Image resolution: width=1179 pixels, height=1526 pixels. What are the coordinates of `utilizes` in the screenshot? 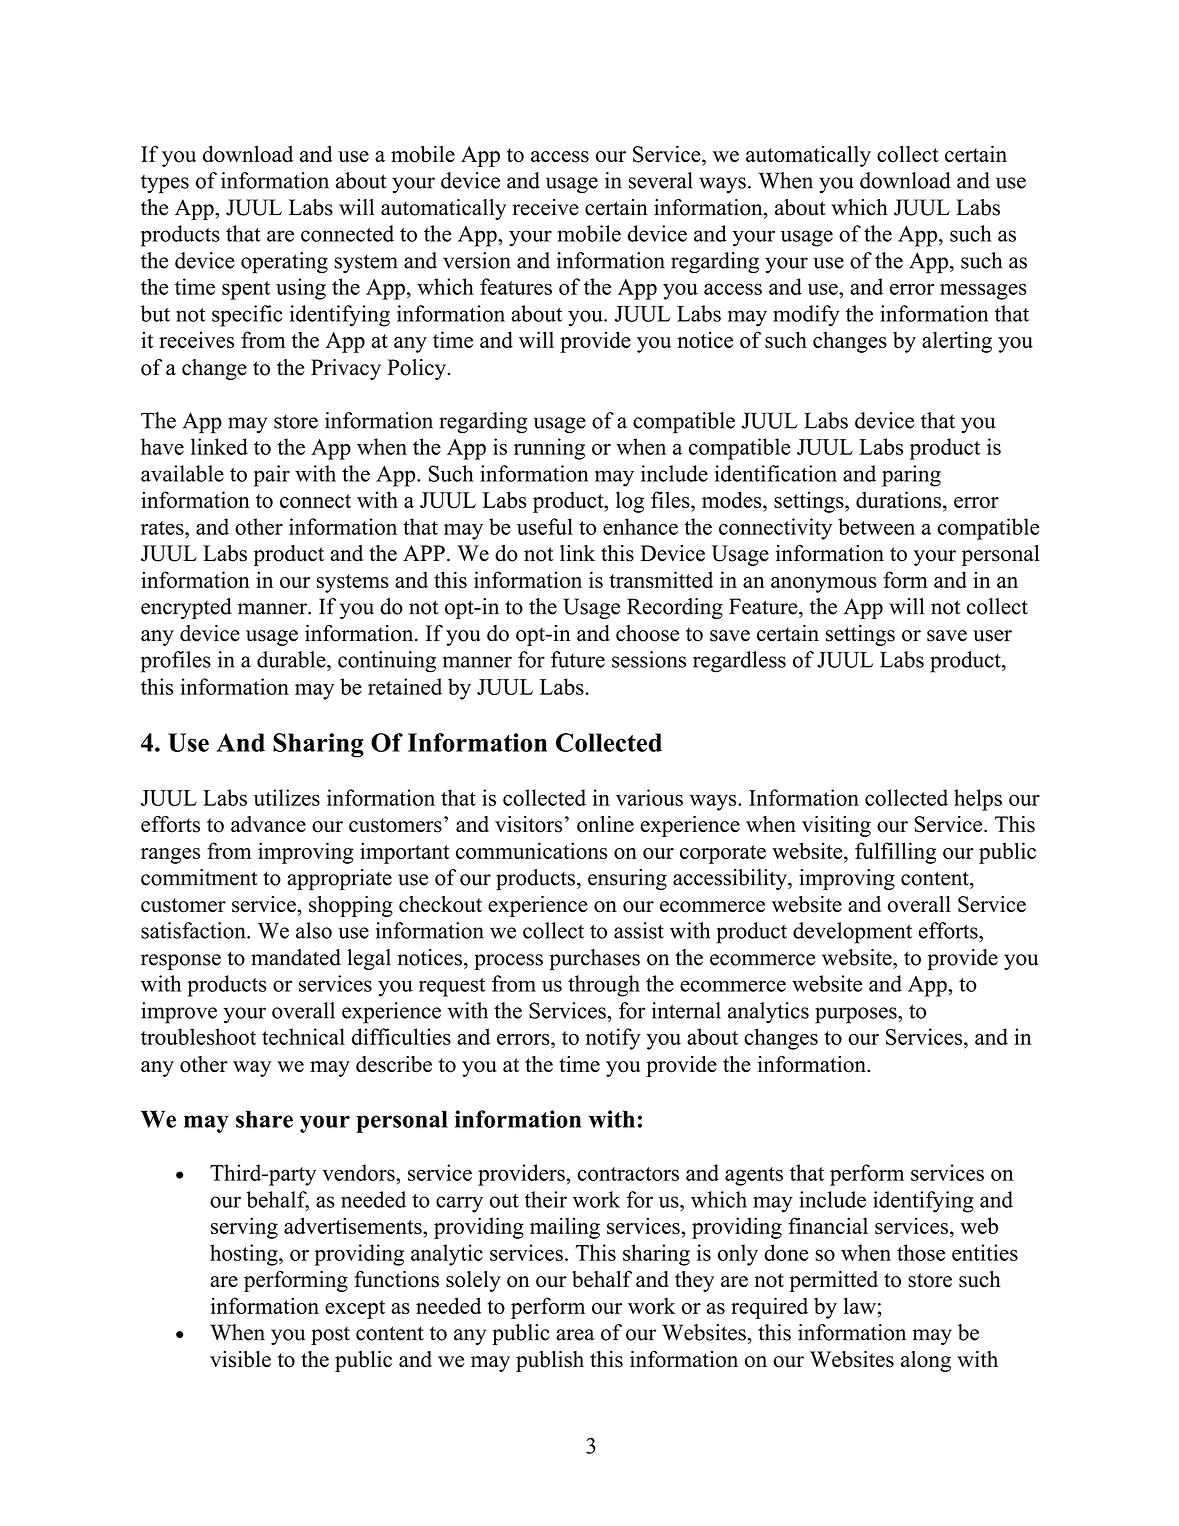 It's located at (287, 797).
